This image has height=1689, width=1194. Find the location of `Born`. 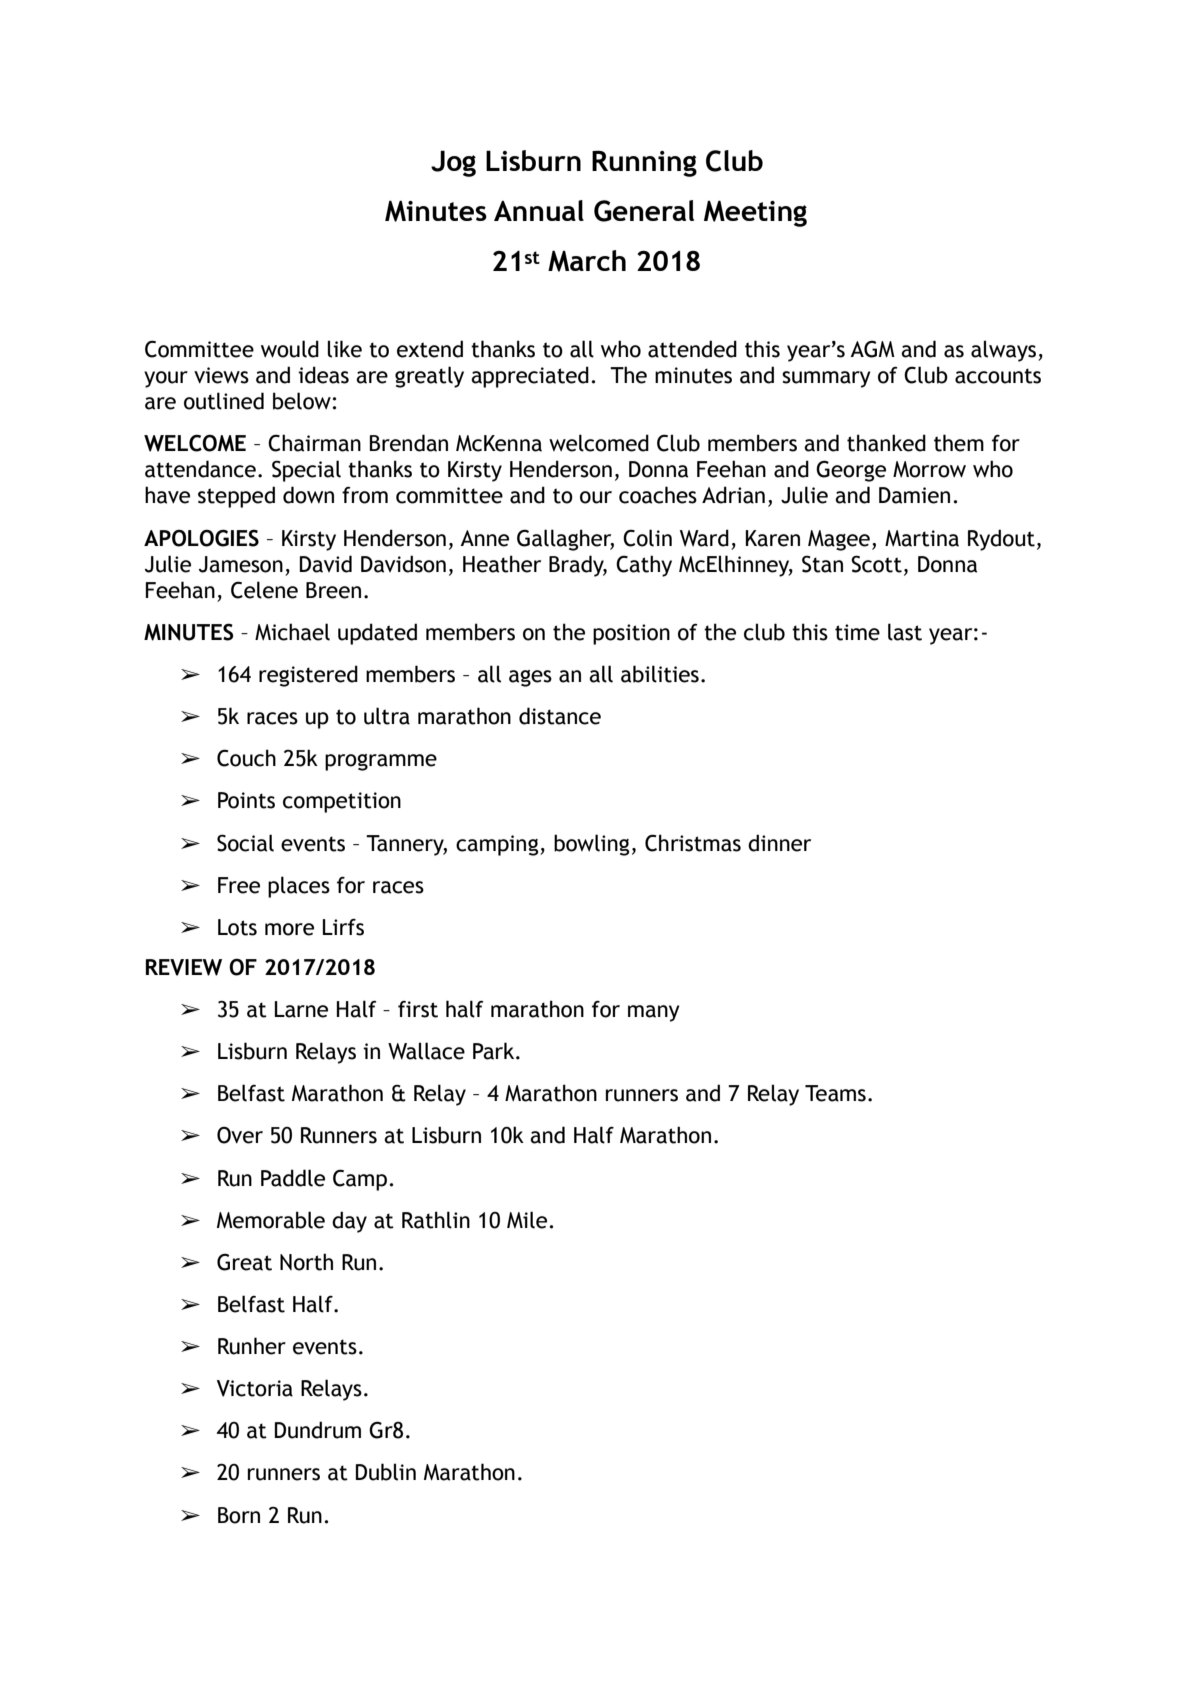

Born is located at coordinates (239, 1515).
